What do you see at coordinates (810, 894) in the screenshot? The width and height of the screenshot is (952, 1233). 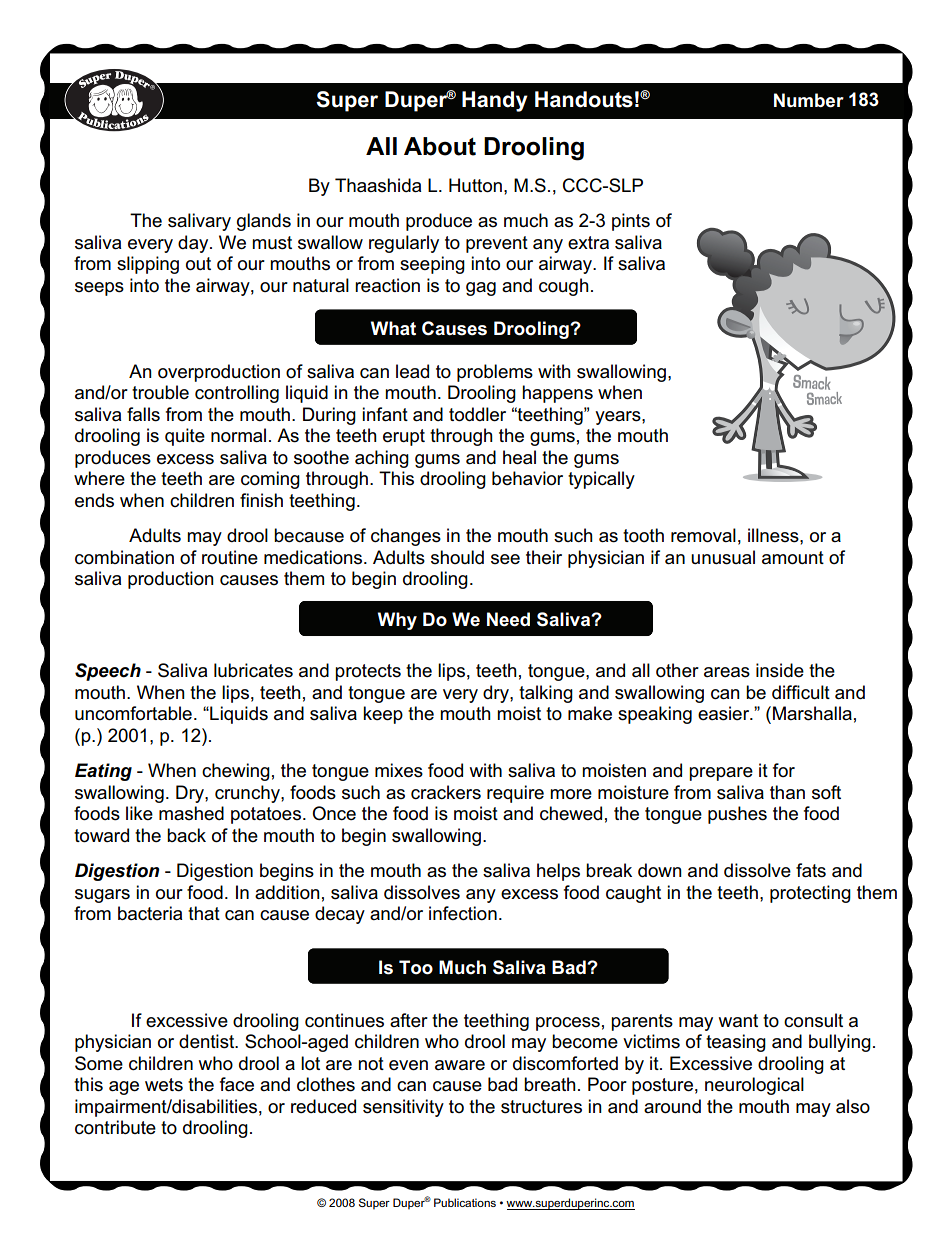 I see `protecting` at bounding box center [810, 894].
